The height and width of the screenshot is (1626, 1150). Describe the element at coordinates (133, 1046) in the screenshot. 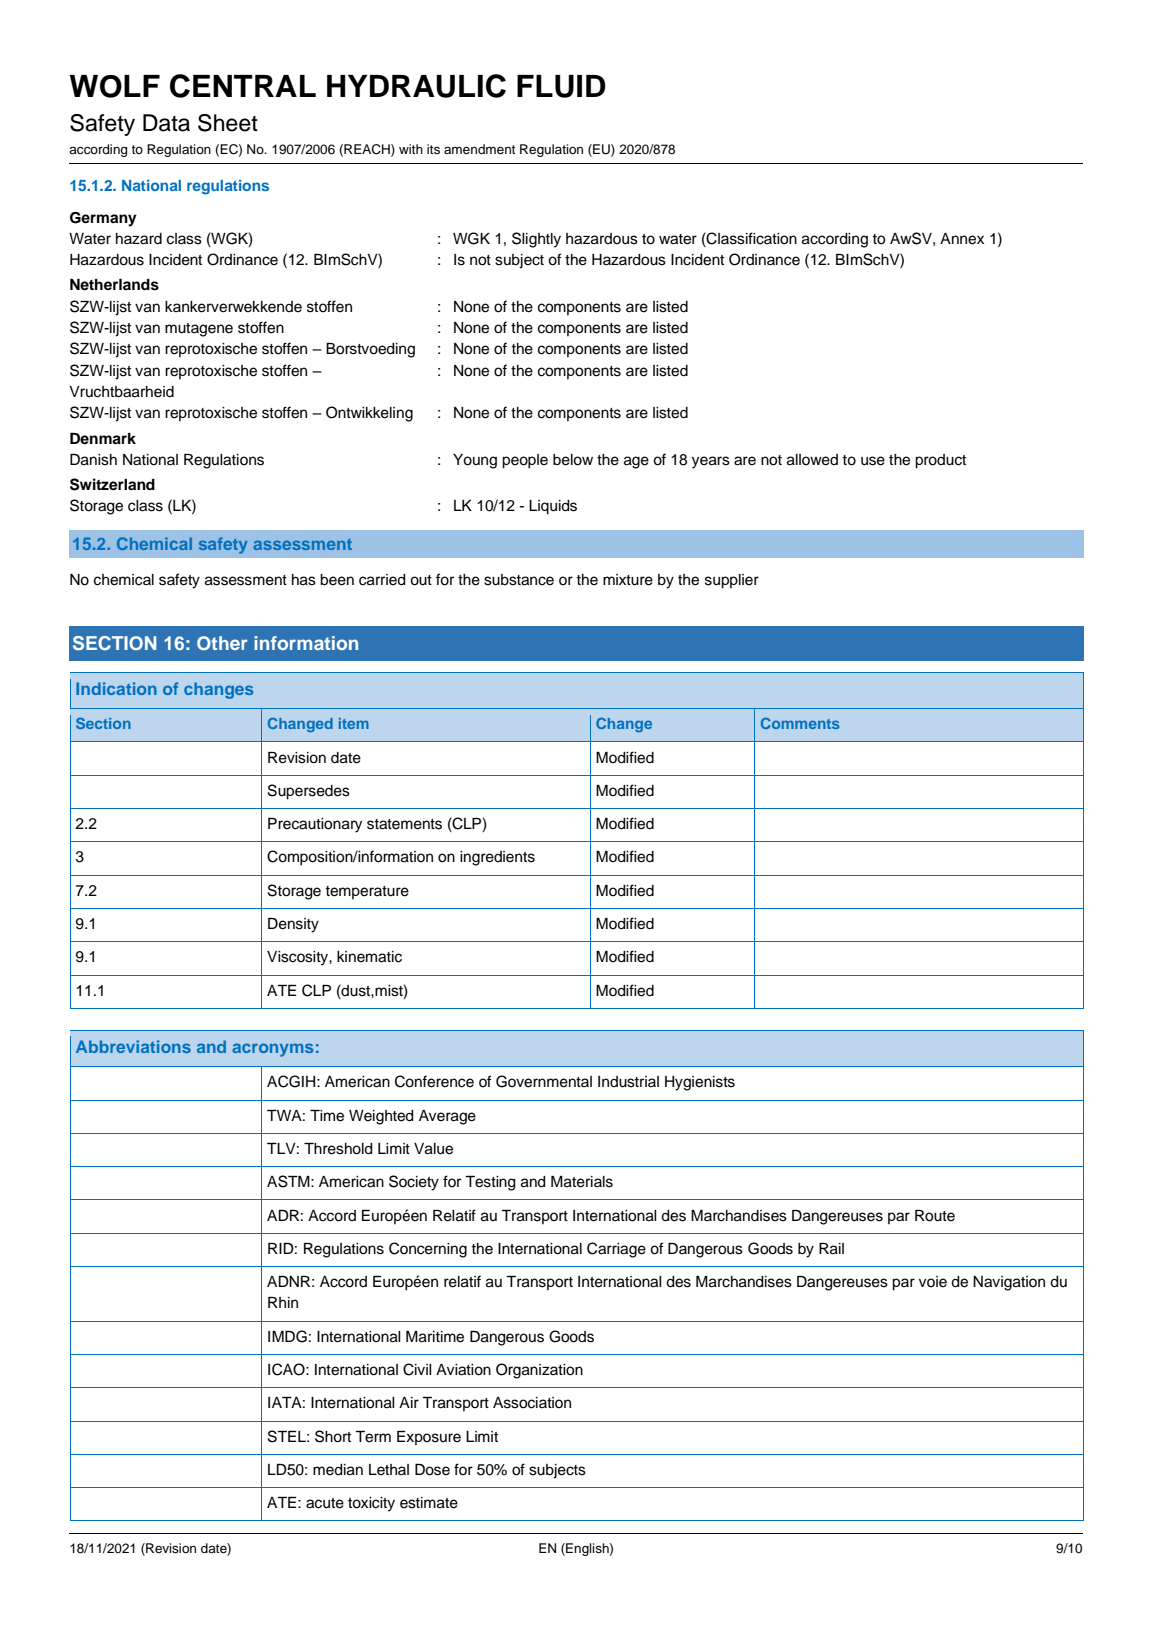

I see `Abbreviations` at that location.
